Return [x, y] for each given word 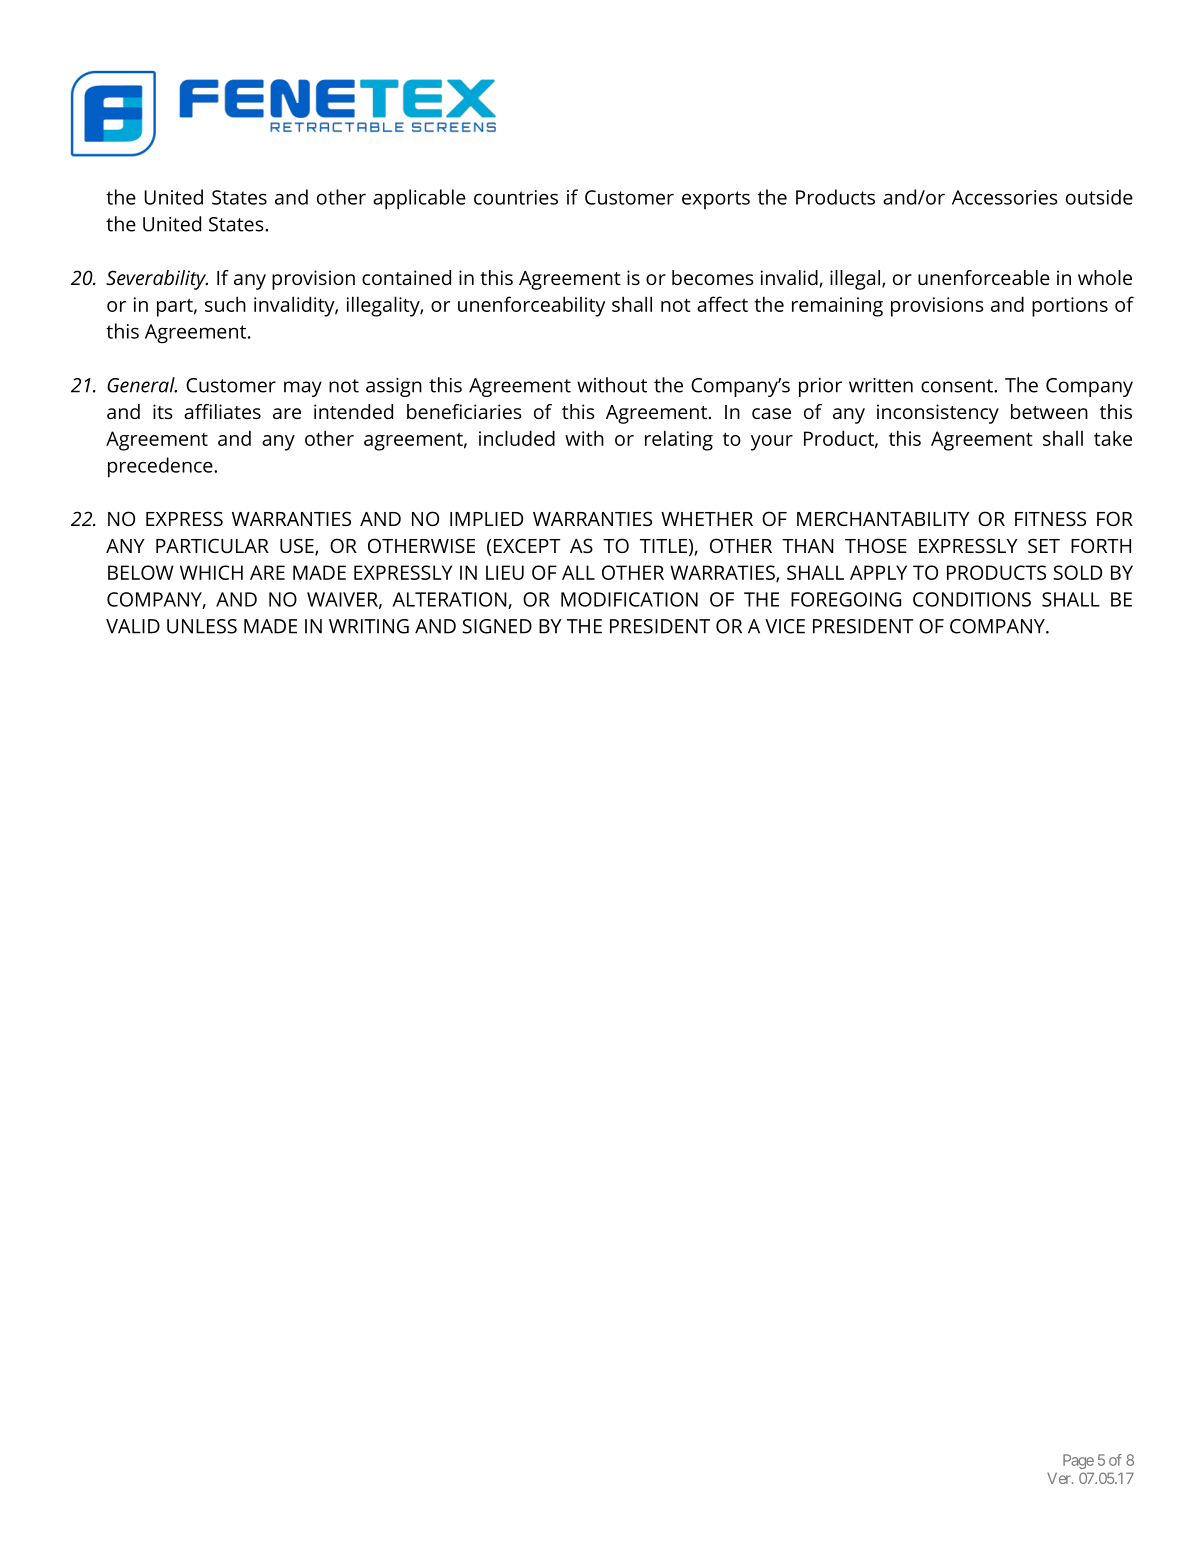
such [225, 304]
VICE [785, 626]
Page [1078, 1461]
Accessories [1005, 197]
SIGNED [497, 626]
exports [716, 200]
